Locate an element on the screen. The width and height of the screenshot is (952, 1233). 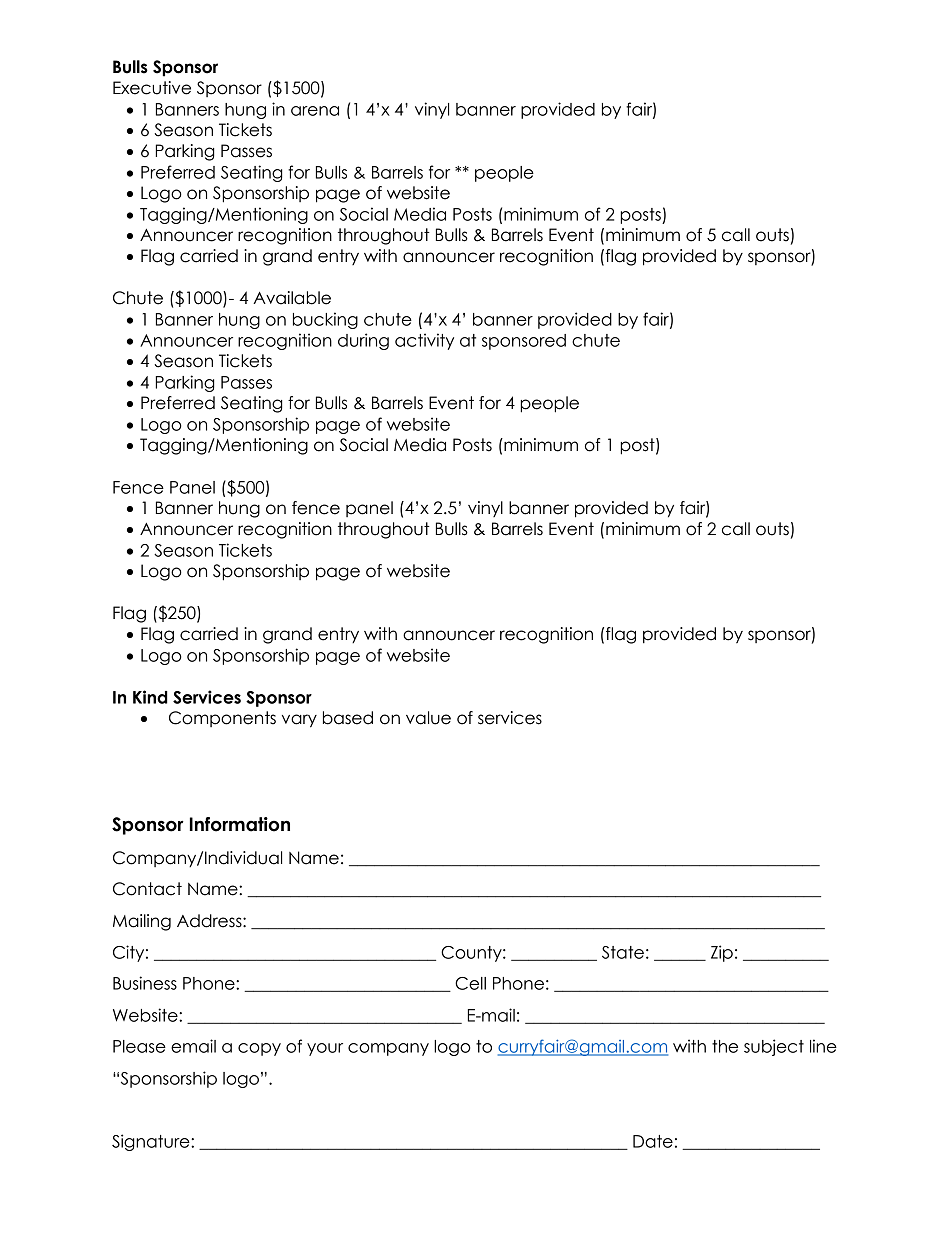
Available is located at coordinates (292, 298).
